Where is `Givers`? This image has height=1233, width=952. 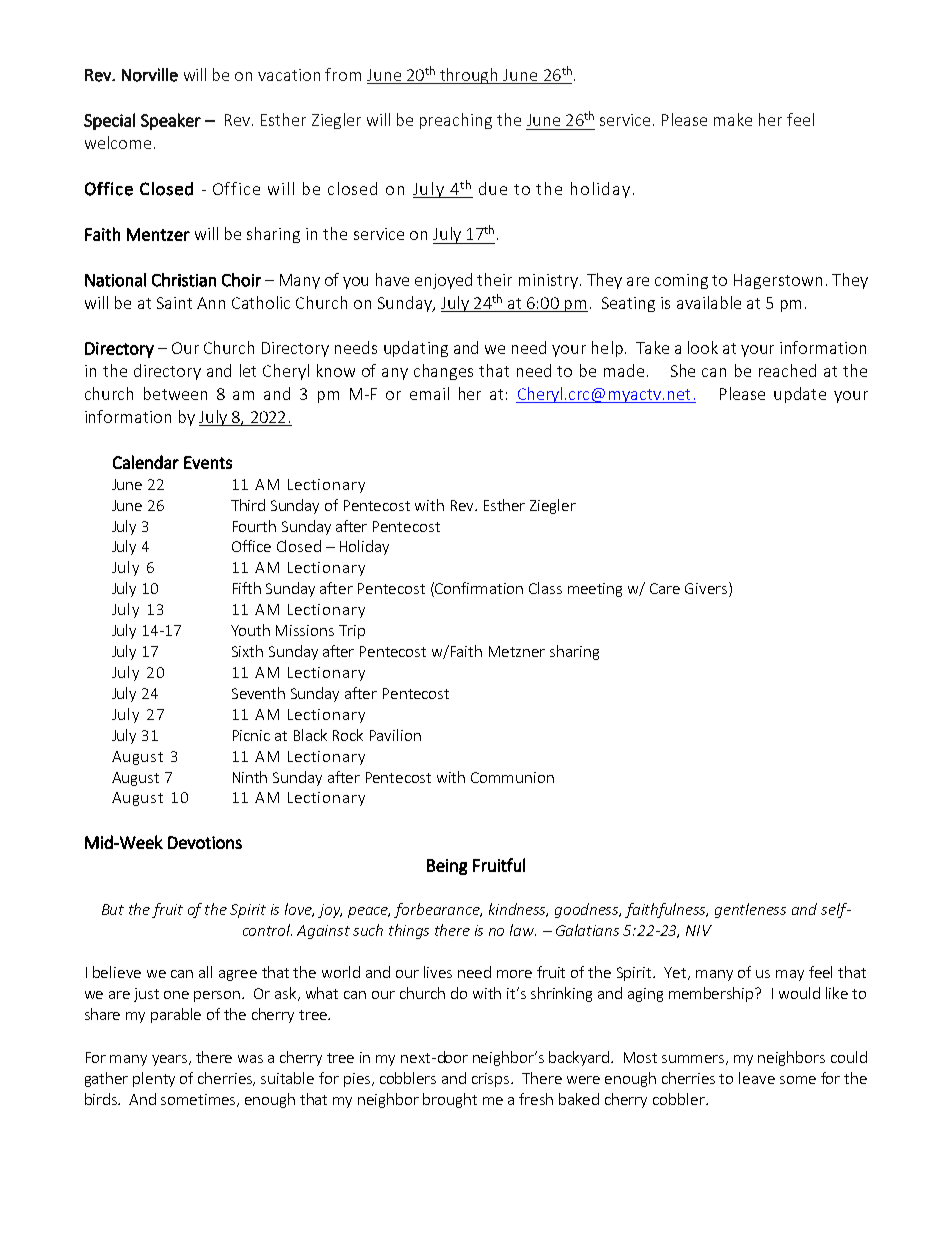 Givers is located at coordinates (707, 589).
